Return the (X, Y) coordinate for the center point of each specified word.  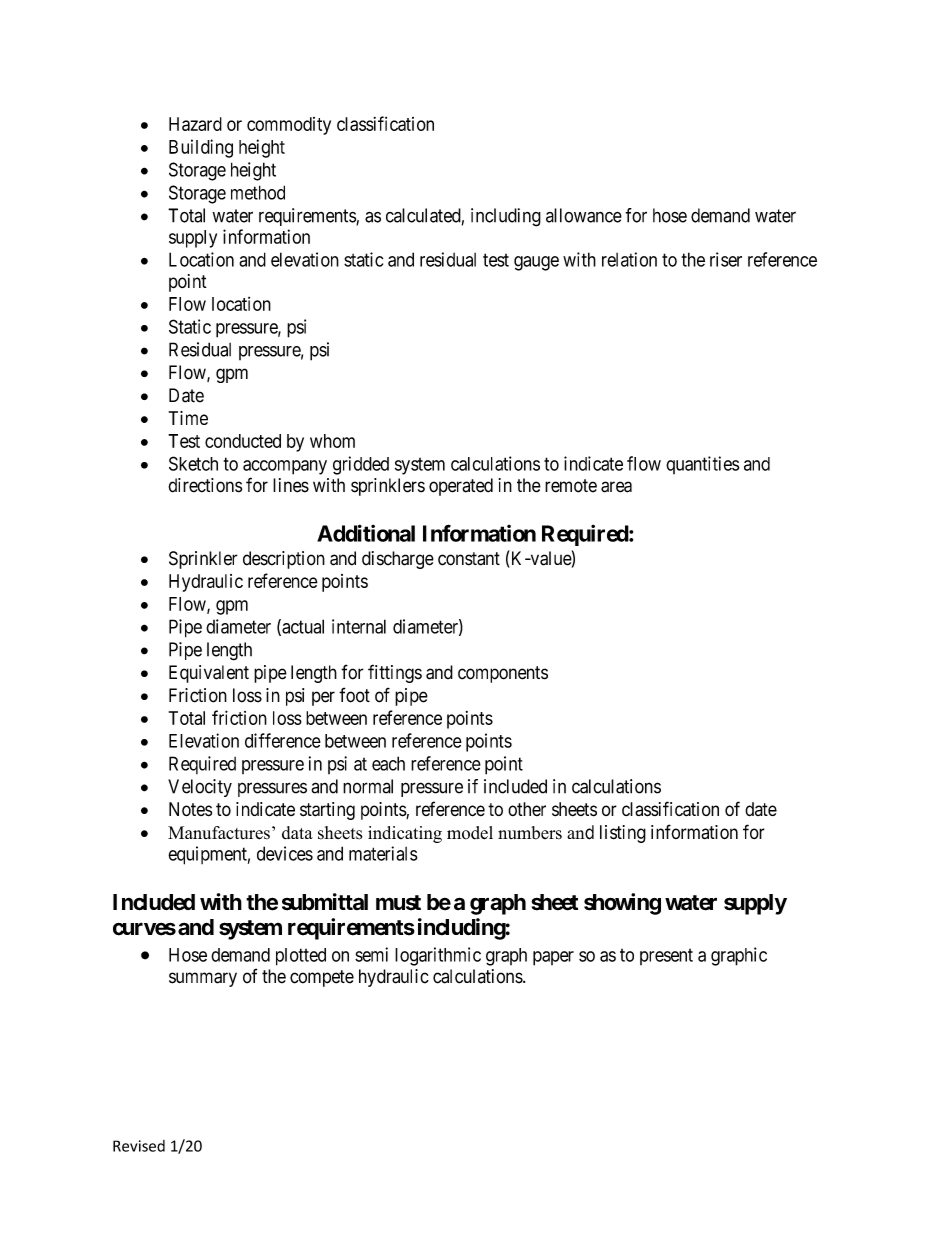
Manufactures (219, 833)
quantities (703, 465)
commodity (289, 126)
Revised (139, 1146)
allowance (584, 215)
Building (201, 148)
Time (188, 418)
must (398, 903)
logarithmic (438, 956)
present (666, 957)
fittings (395, 673)
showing (622, 904)
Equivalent (209, 674)
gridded (361, 465)
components (503, 674)
